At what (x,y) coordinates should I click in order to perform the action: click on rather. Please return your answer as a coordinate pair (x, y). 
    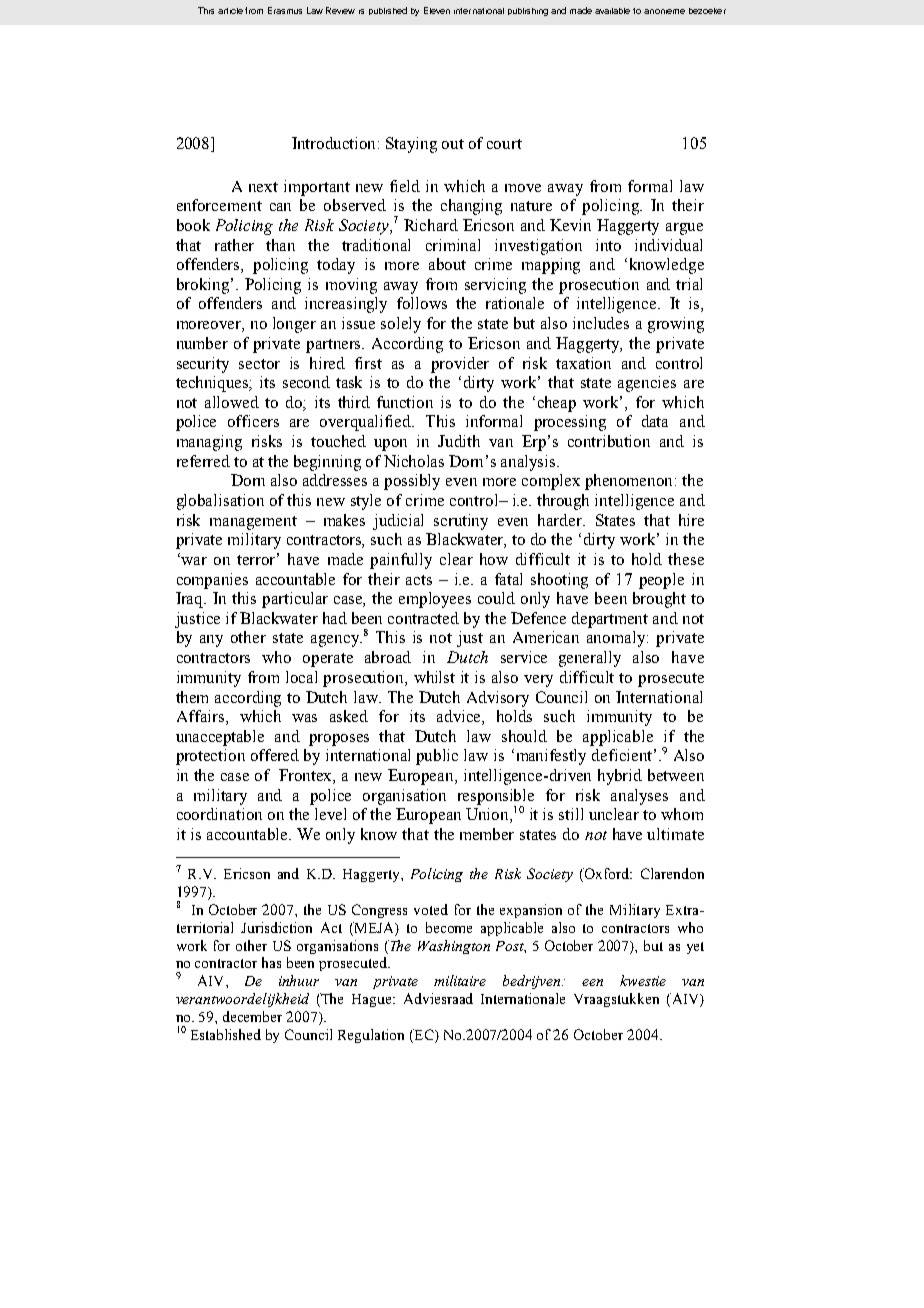
    Looking at the image, I should click on (234, 245).
